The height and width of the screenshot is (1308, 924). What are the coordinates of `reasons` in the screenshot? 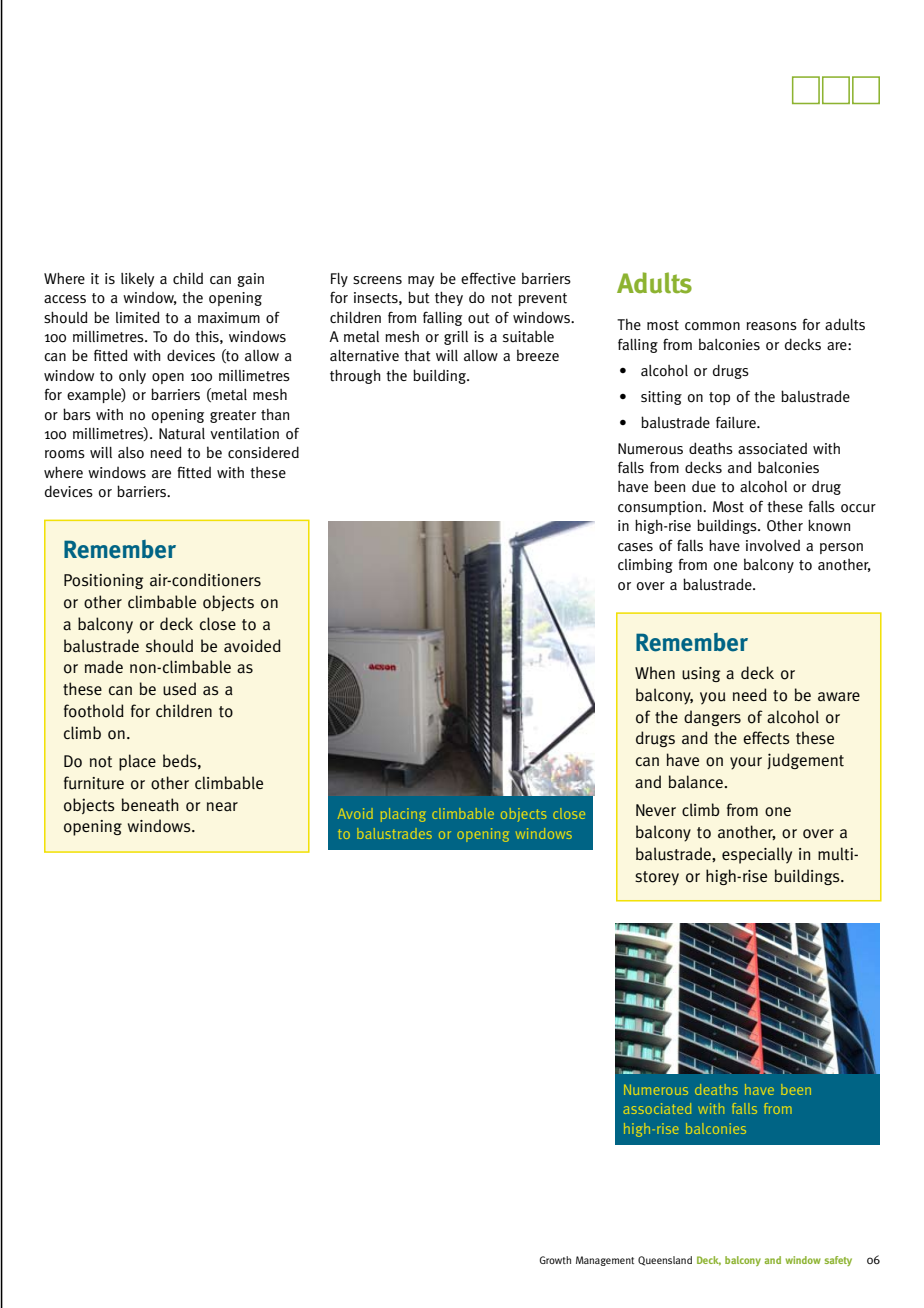 It's located at (772, 326).
